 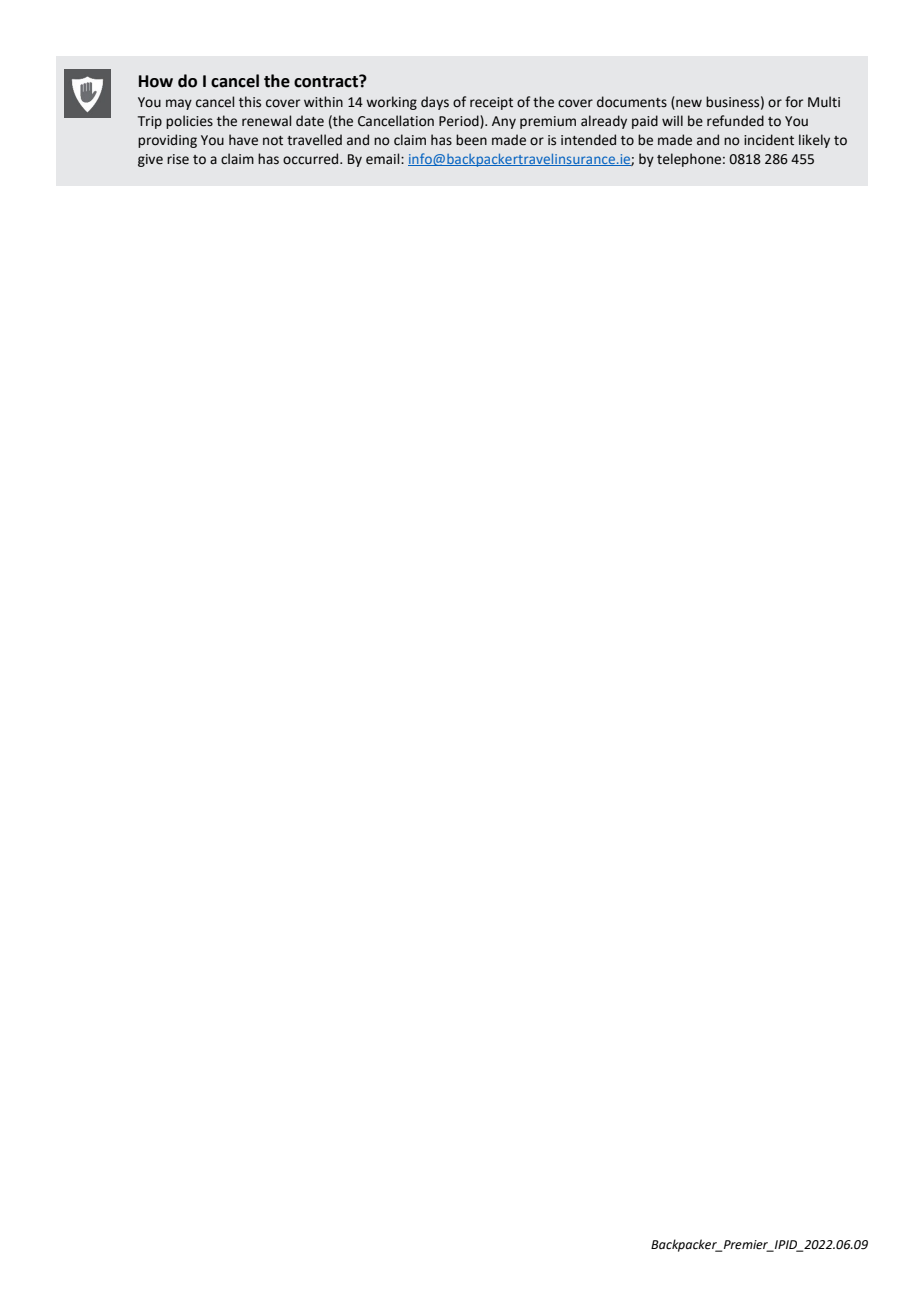 I want to click on contract, so click(x=327, y=81).
